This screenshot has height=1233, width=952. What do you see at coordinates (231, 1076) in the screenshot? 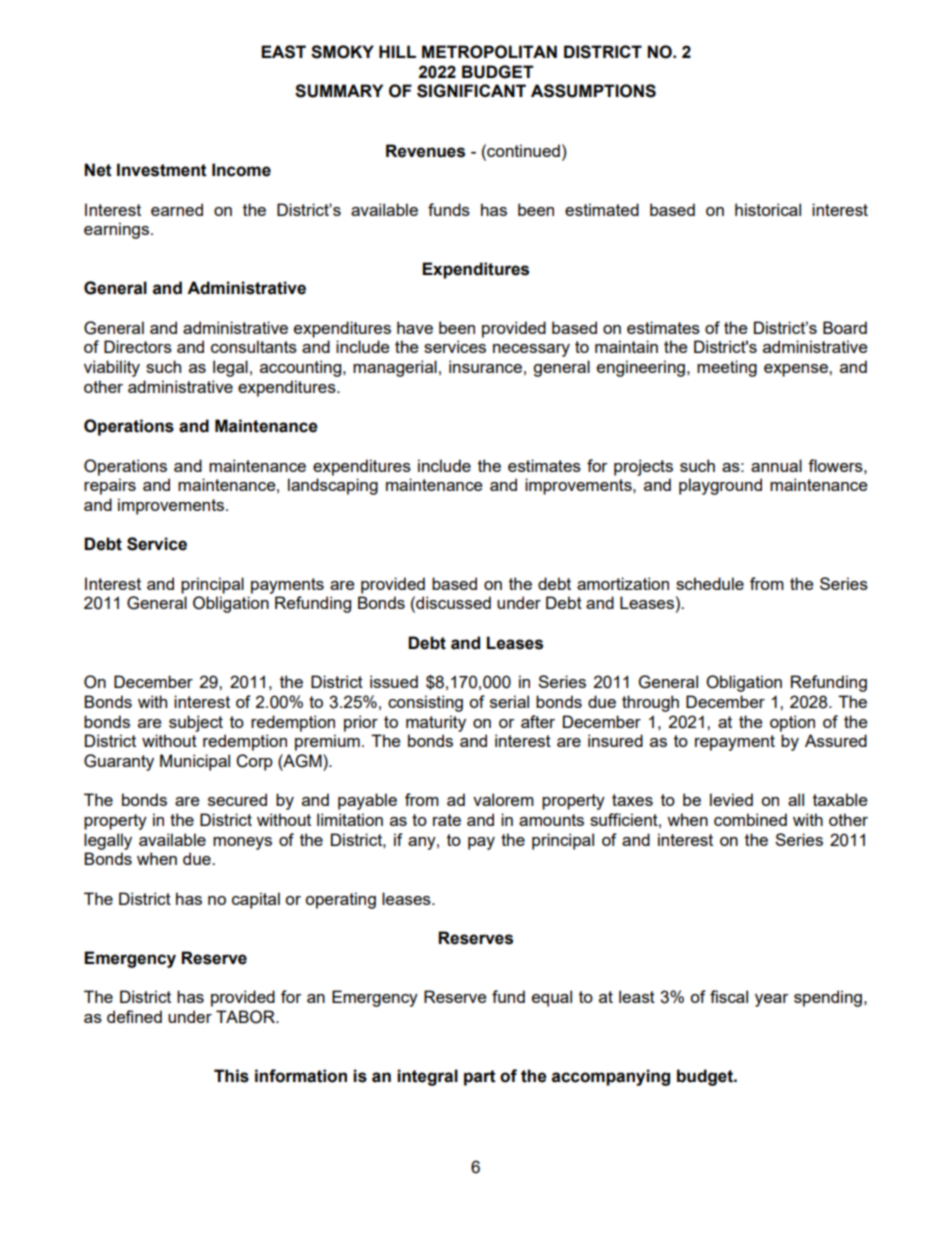
I see `This` at bounding box center [231, 1076].
